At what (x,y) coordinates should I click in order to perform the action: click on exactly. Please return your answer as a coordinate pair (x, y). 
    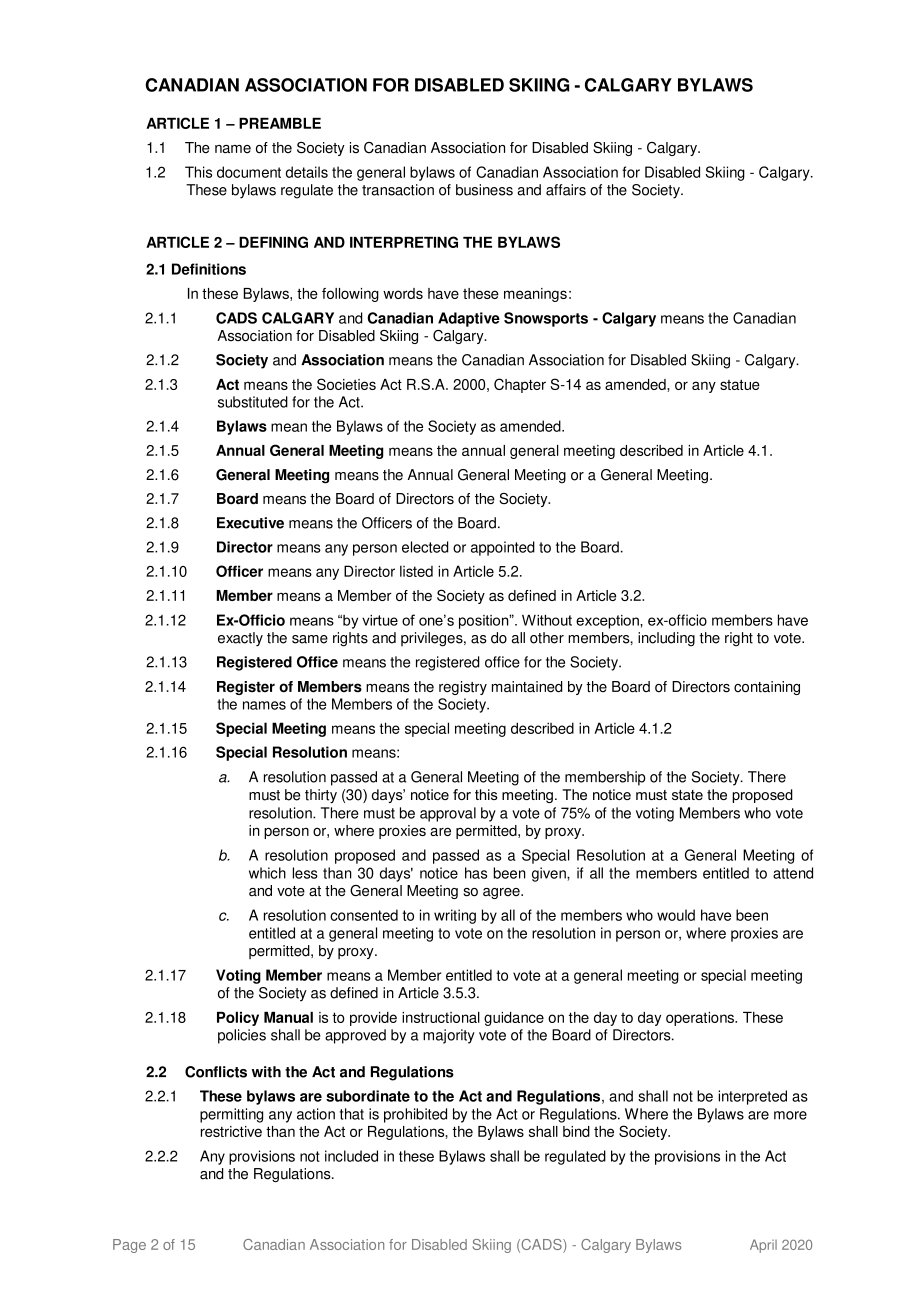
    Looking at the image, I should click on (240, 639).
